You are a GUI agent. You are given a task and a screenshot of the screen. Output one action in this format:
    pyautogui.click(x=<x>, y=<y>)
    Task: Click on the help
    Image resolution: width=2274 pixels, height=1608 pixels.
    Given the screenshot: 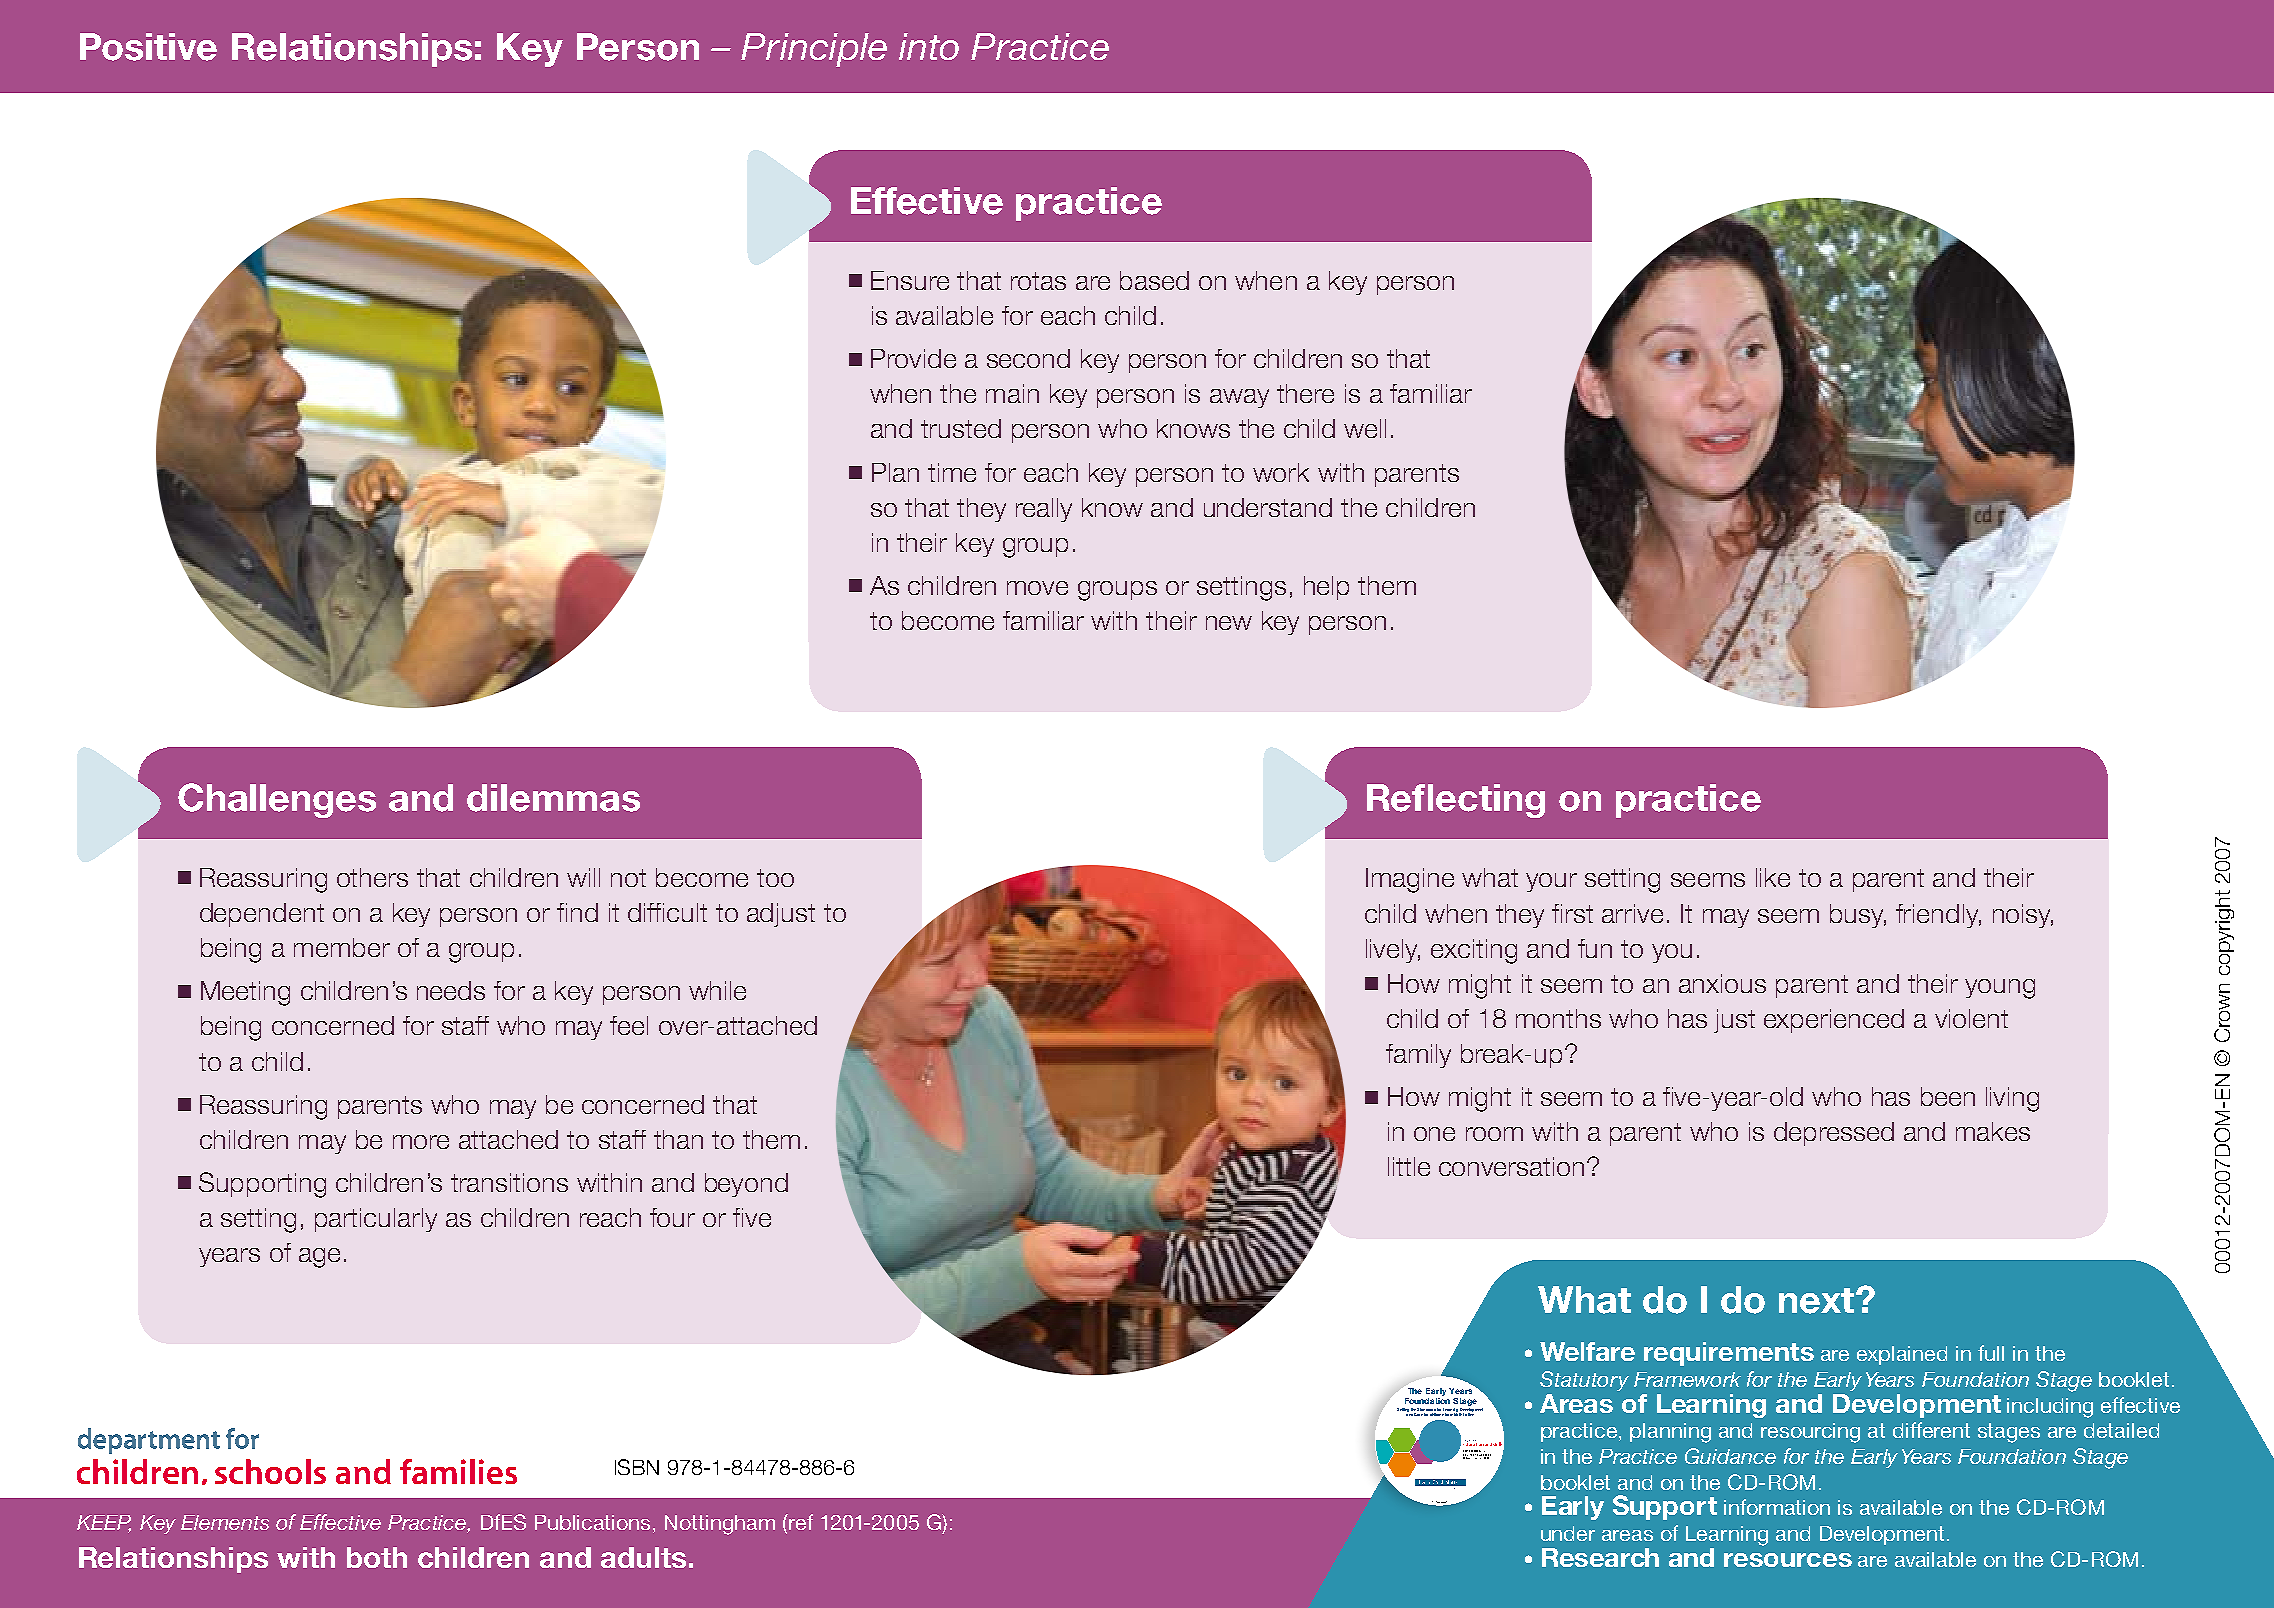 What is the action you would take?
    pyautogui.click(x=1326, y=588)
